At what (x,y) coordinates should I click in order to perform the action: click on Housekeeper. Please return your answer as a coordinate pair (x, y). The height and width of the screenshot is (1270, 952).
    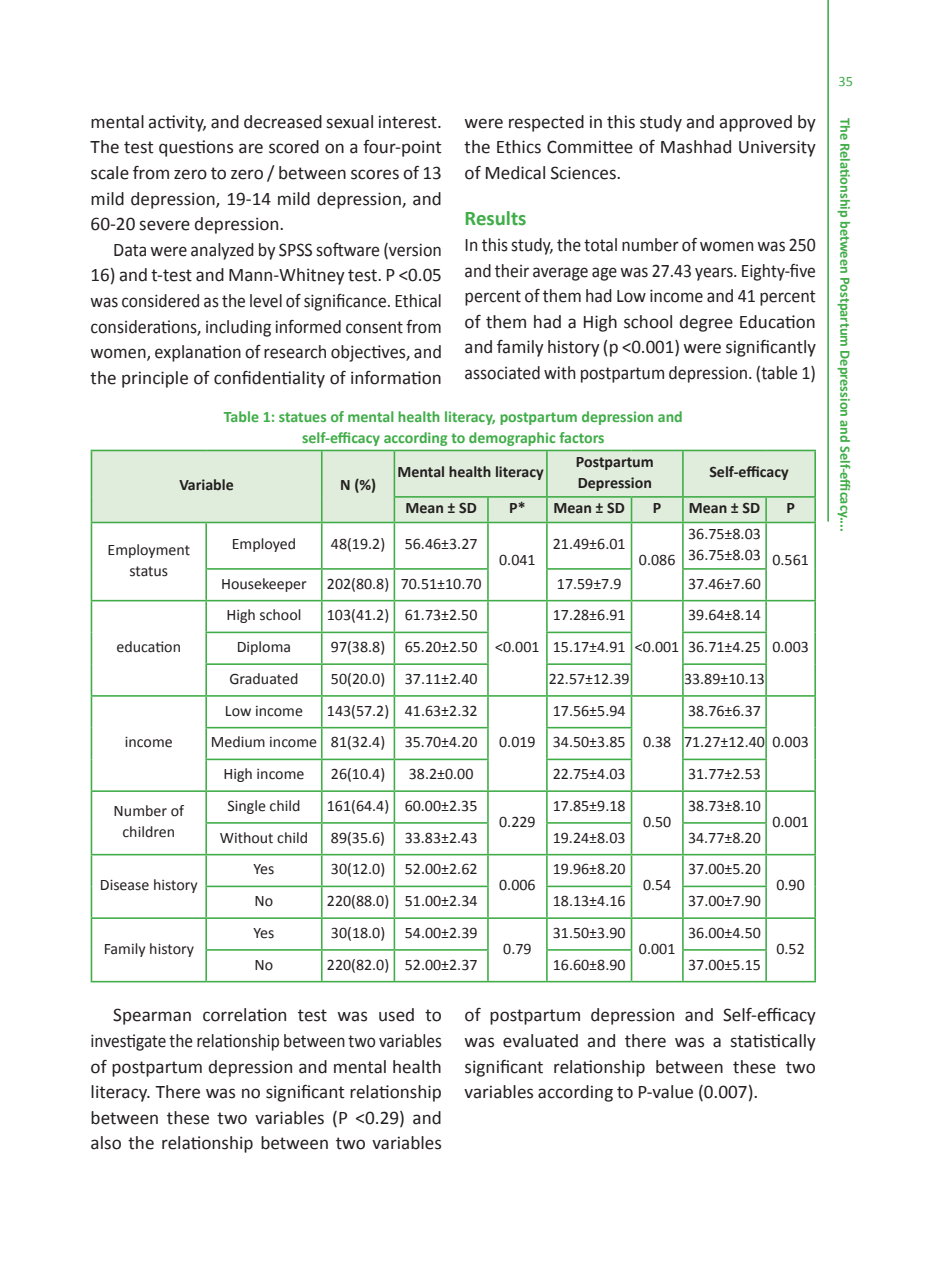
    Looking at the image, I should click on (264, 585).
